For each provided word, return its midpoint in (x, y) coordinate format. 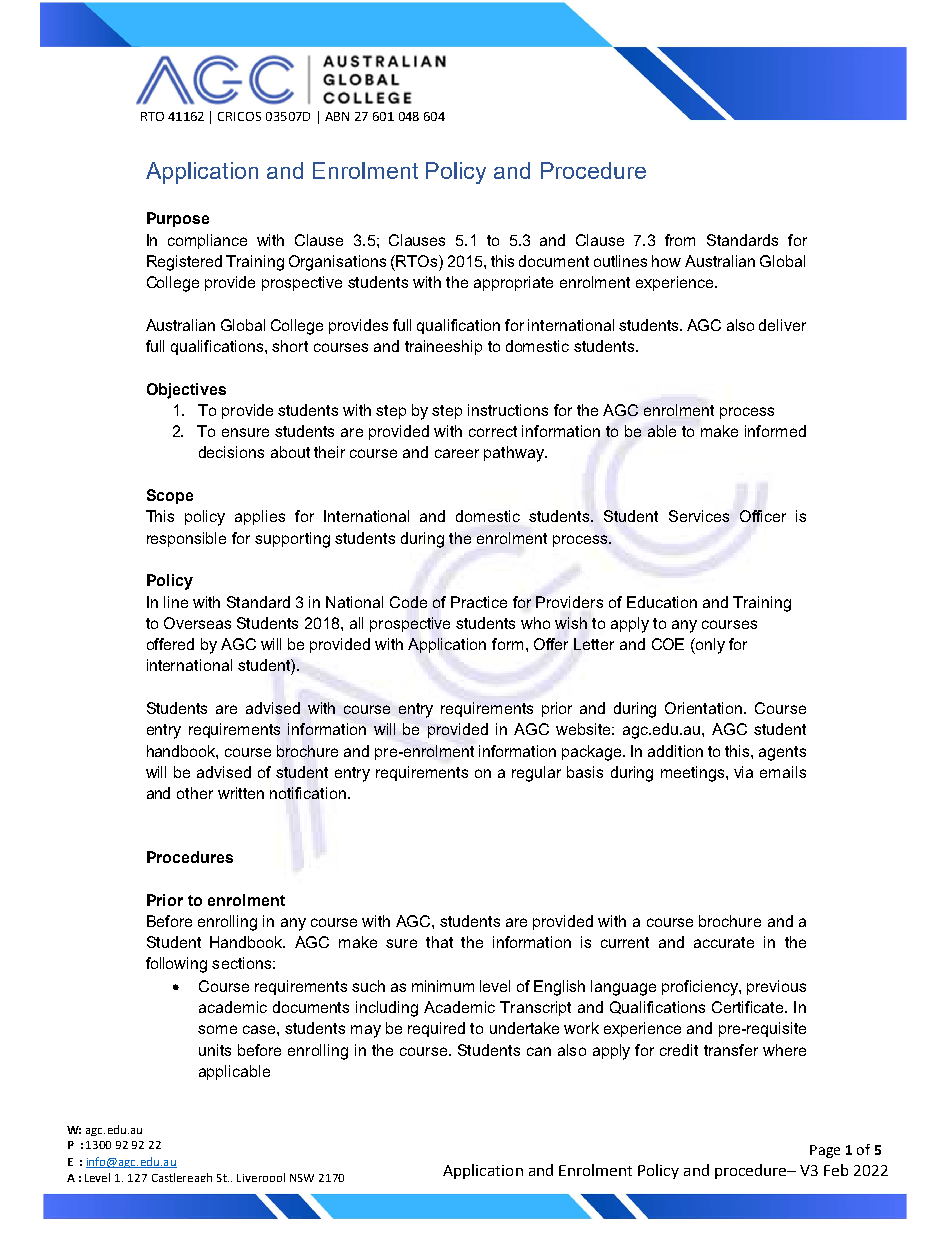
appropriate (513, 283)
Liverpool (261, 1177)
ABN (337, 116)
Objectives (186, 391)
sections (241, 963)
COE (668, 644)
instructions (508, 410)
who (535, 623)
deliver (782, 325)
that (439, 942)
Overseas (197, 623)
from (680, 240)
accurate (724, 942)
